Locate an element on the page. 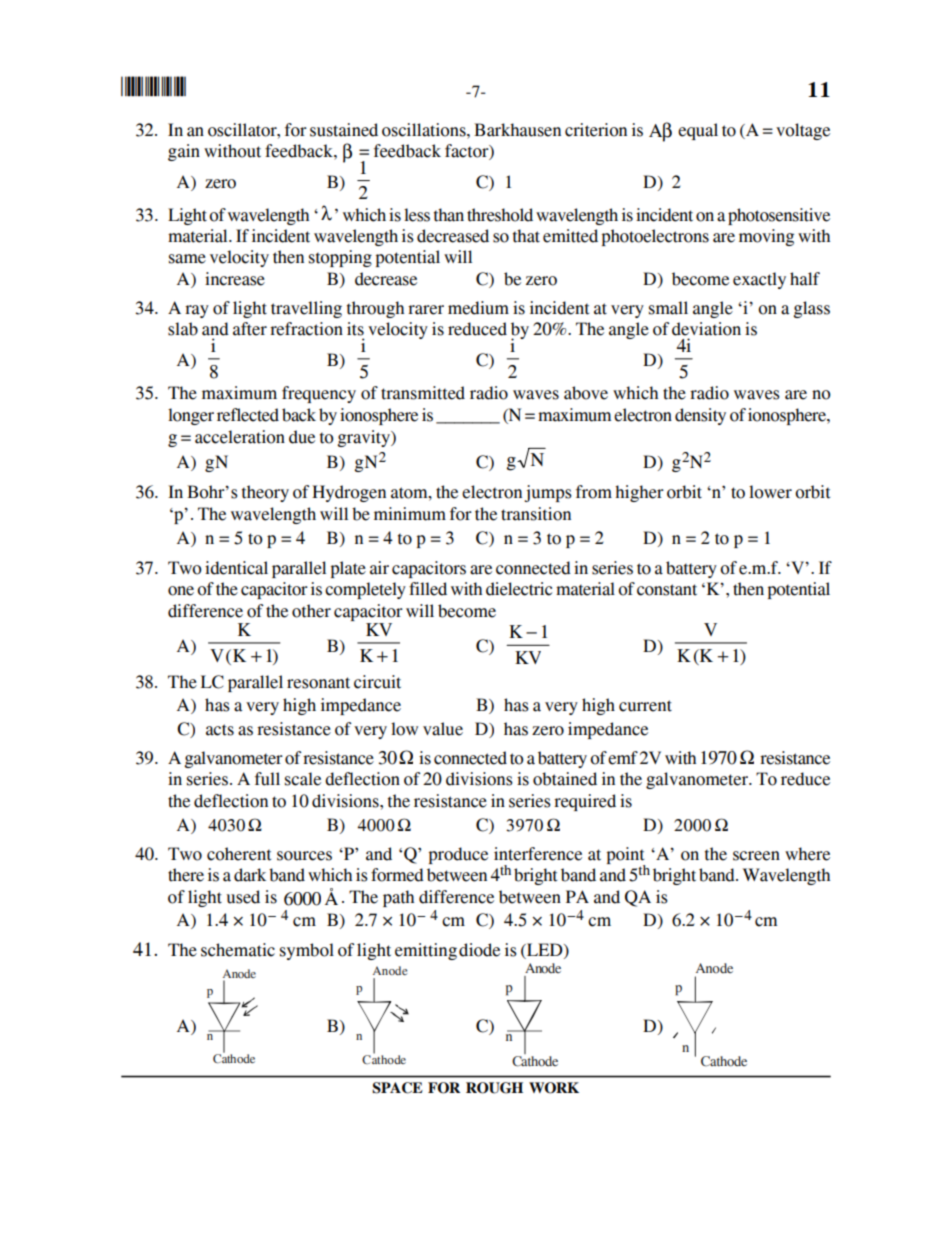  value is located at coordinates (443, 729).
